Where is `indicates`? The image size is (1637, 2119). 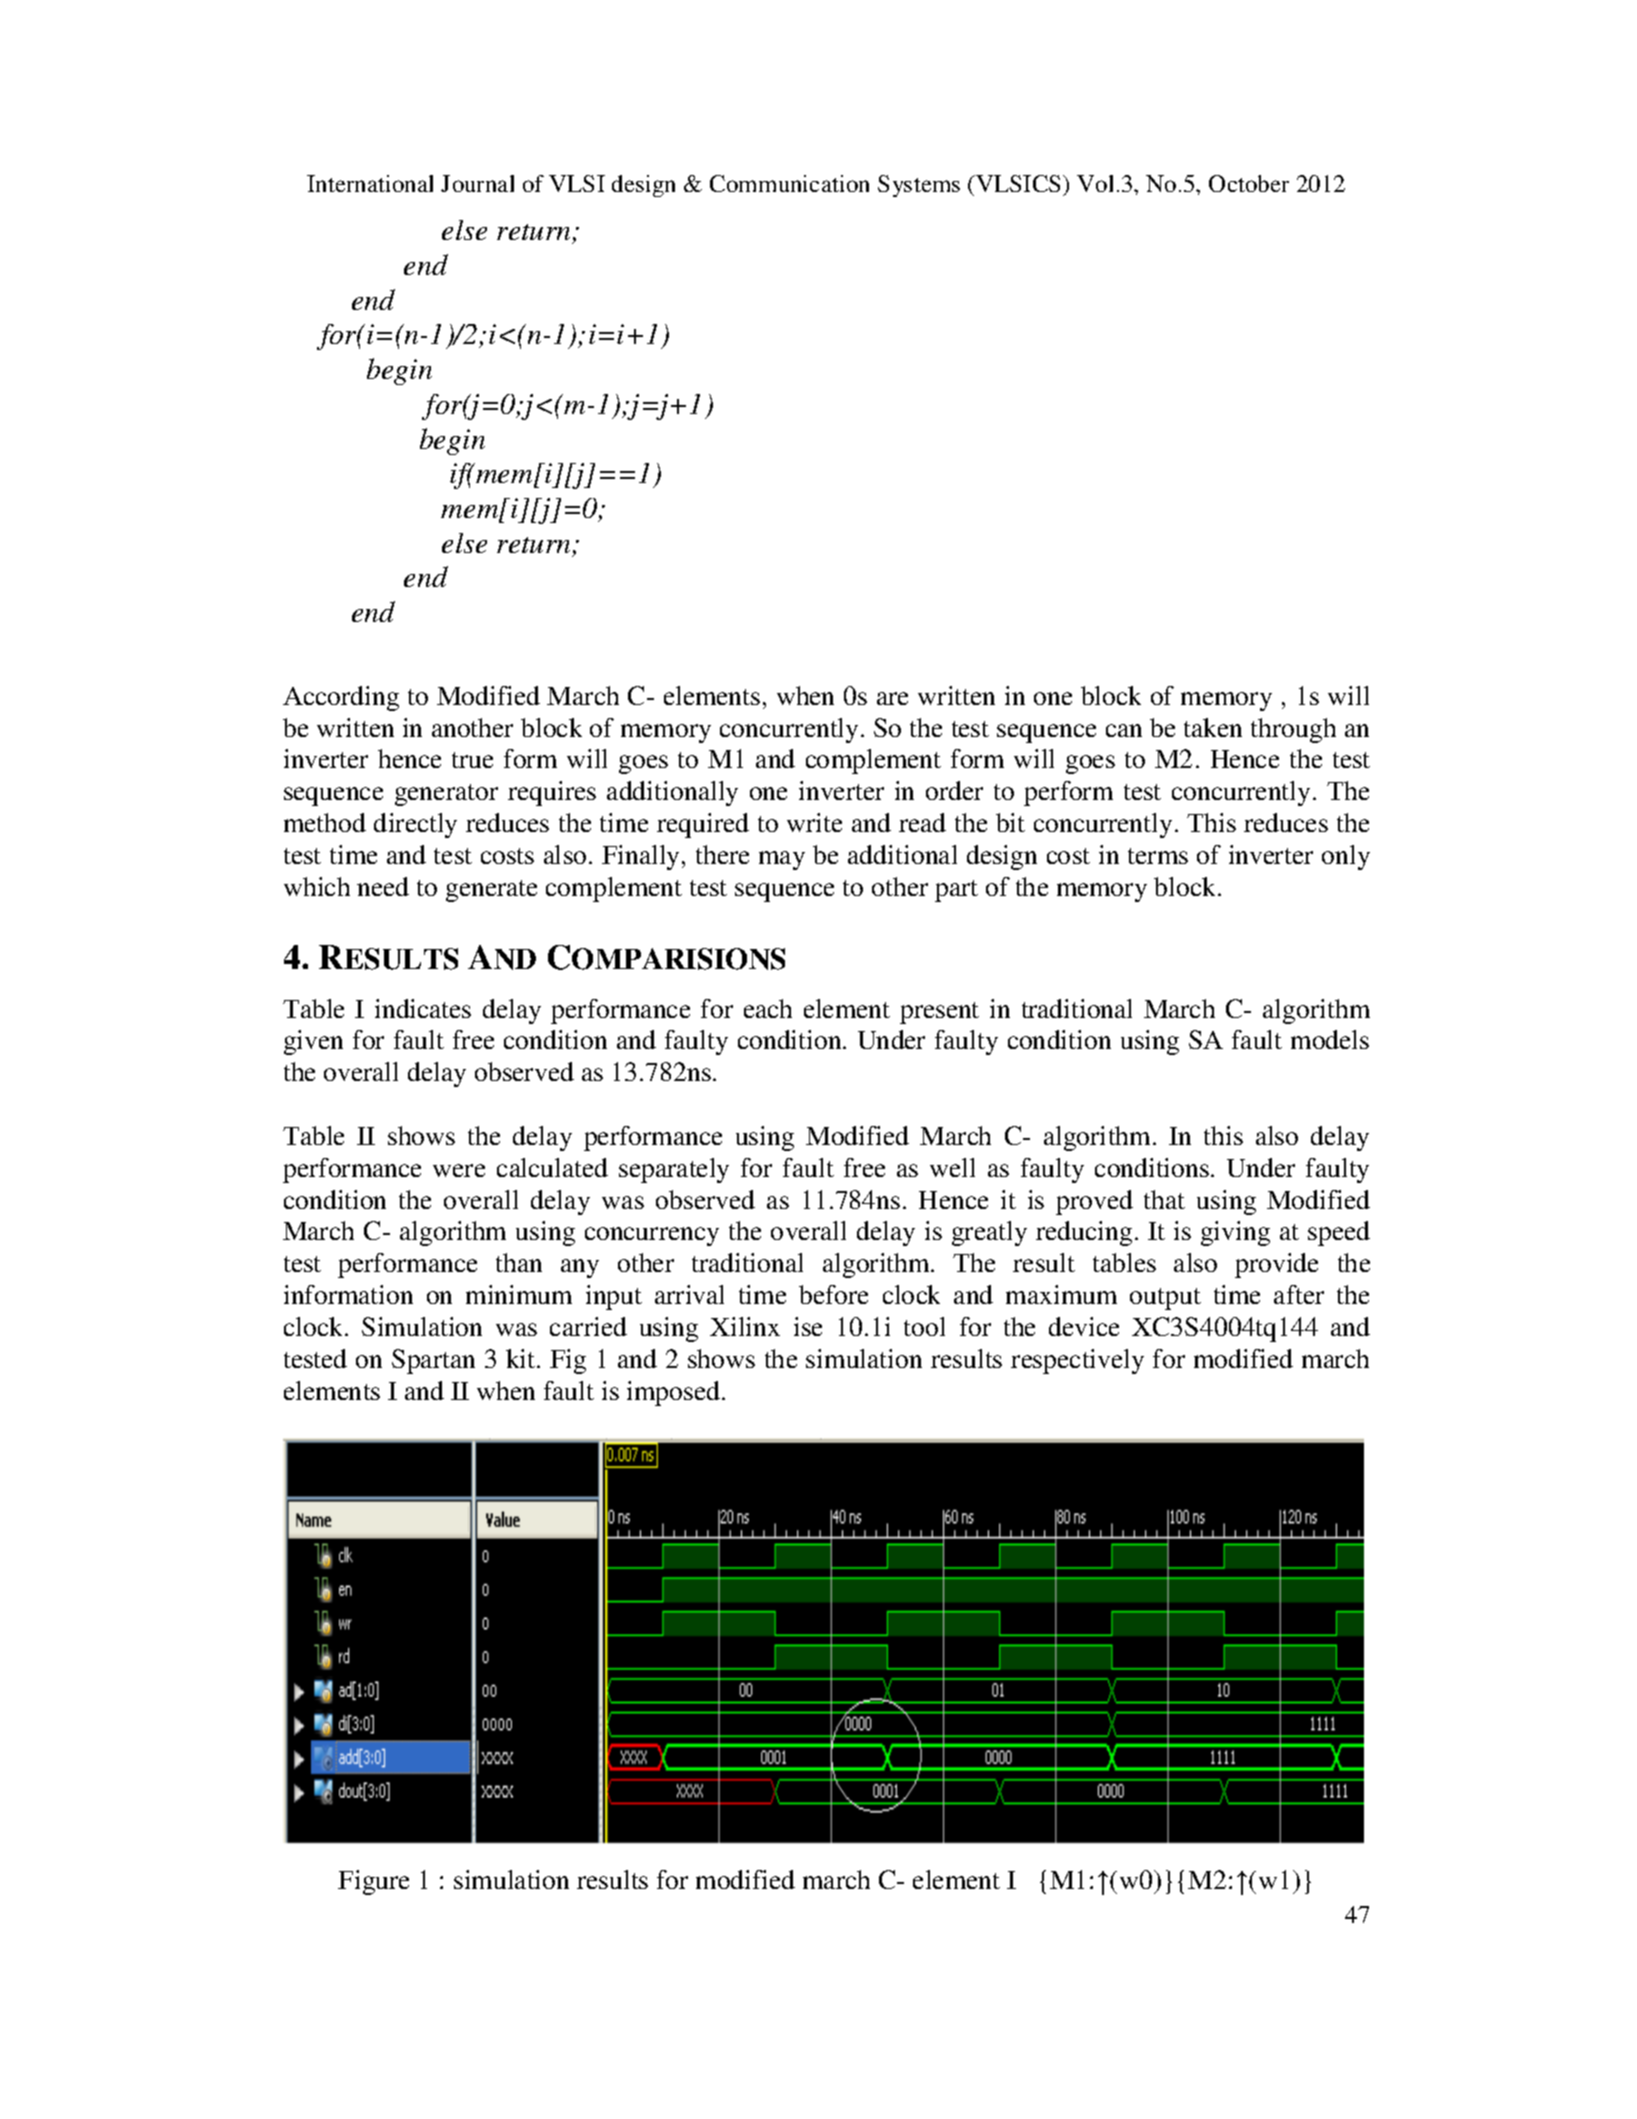
indicates is located at coordinates (423, 1008).
